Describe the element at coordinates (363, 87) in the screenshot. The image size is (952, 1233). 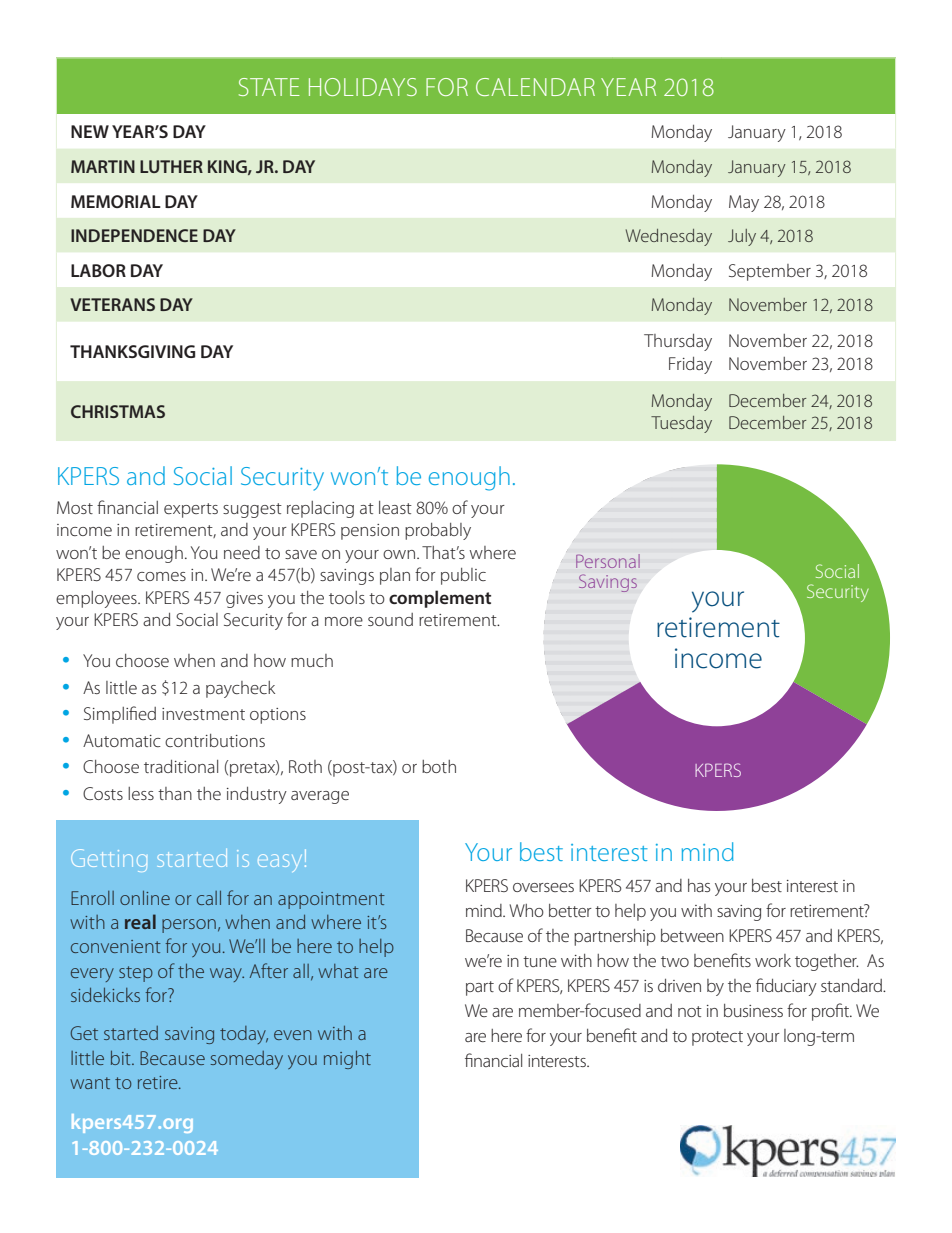
I see `HOLIDAYS` at that location.
